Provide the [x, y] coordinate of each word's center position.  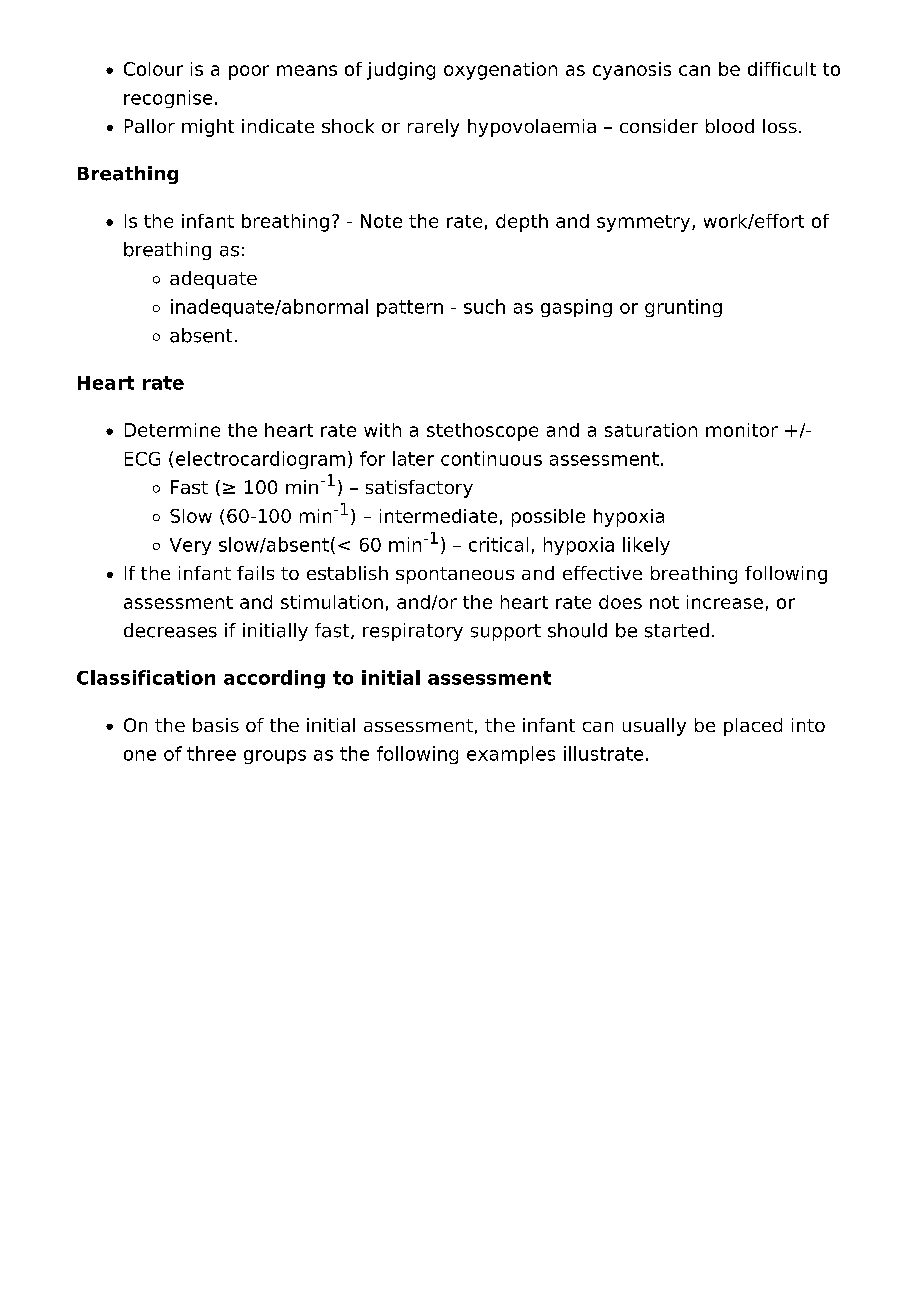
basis [216, 725]
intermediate [438, 516]
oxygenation [500, 71]
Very [190, 546]
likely [646, 546]
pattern [410, 308]
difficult [782, 69]
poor [249, 72]
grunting [683, 308]
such [484, 306]
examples [511, 755]
